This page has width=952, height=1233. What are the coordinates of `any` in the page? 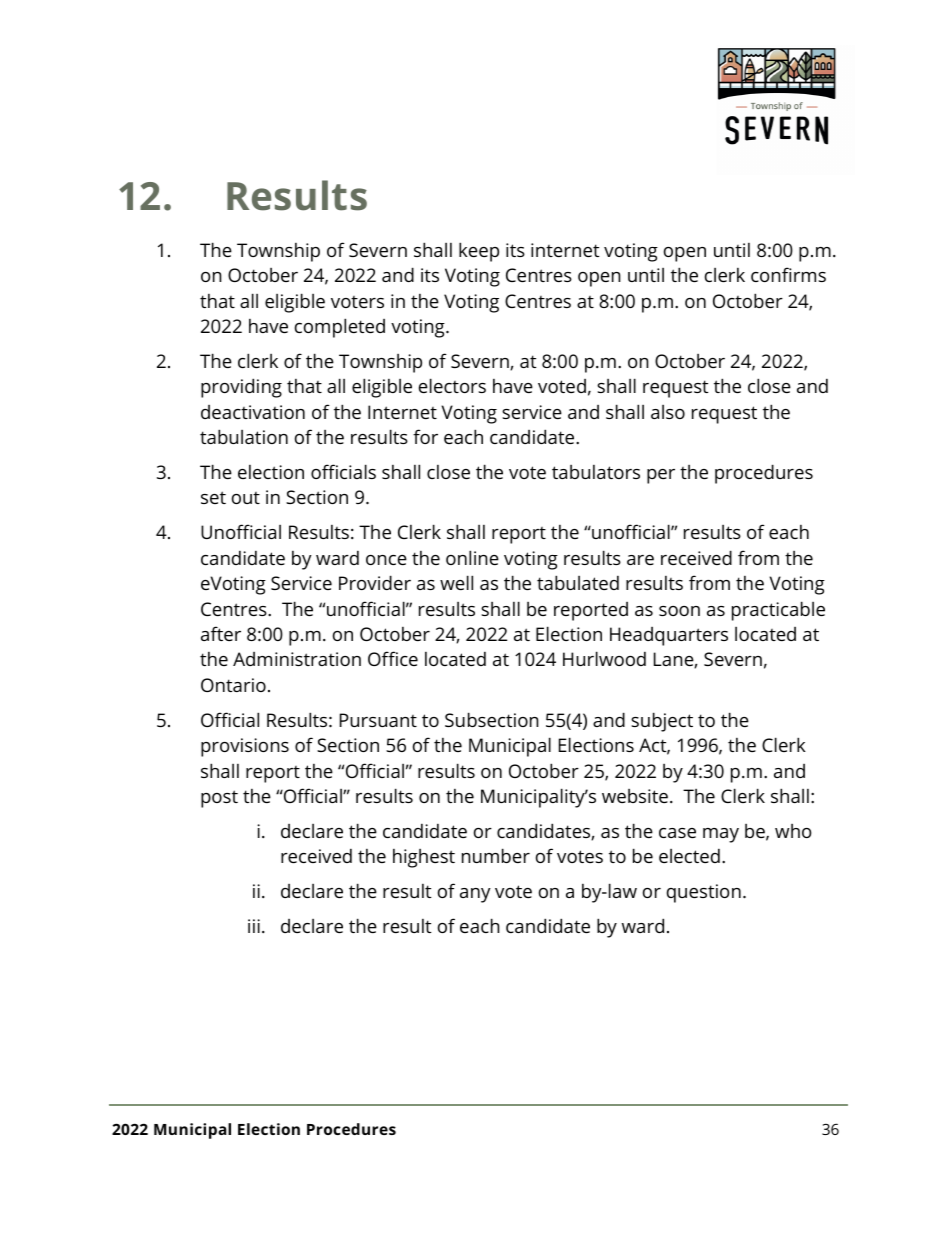 It's located at (475, 895).
